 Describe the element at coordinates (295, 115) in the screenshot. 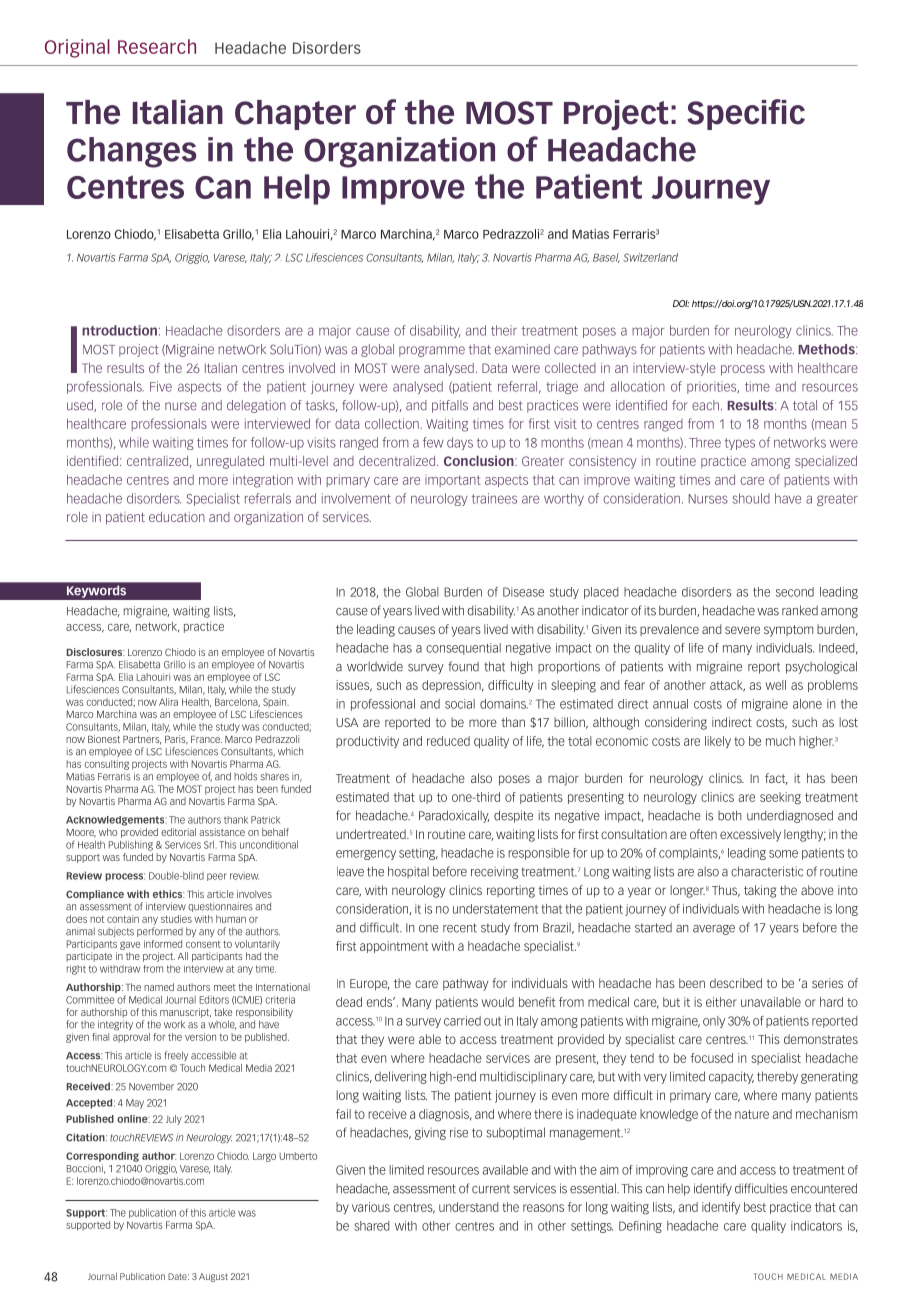

I see `Chapter` at that location.
